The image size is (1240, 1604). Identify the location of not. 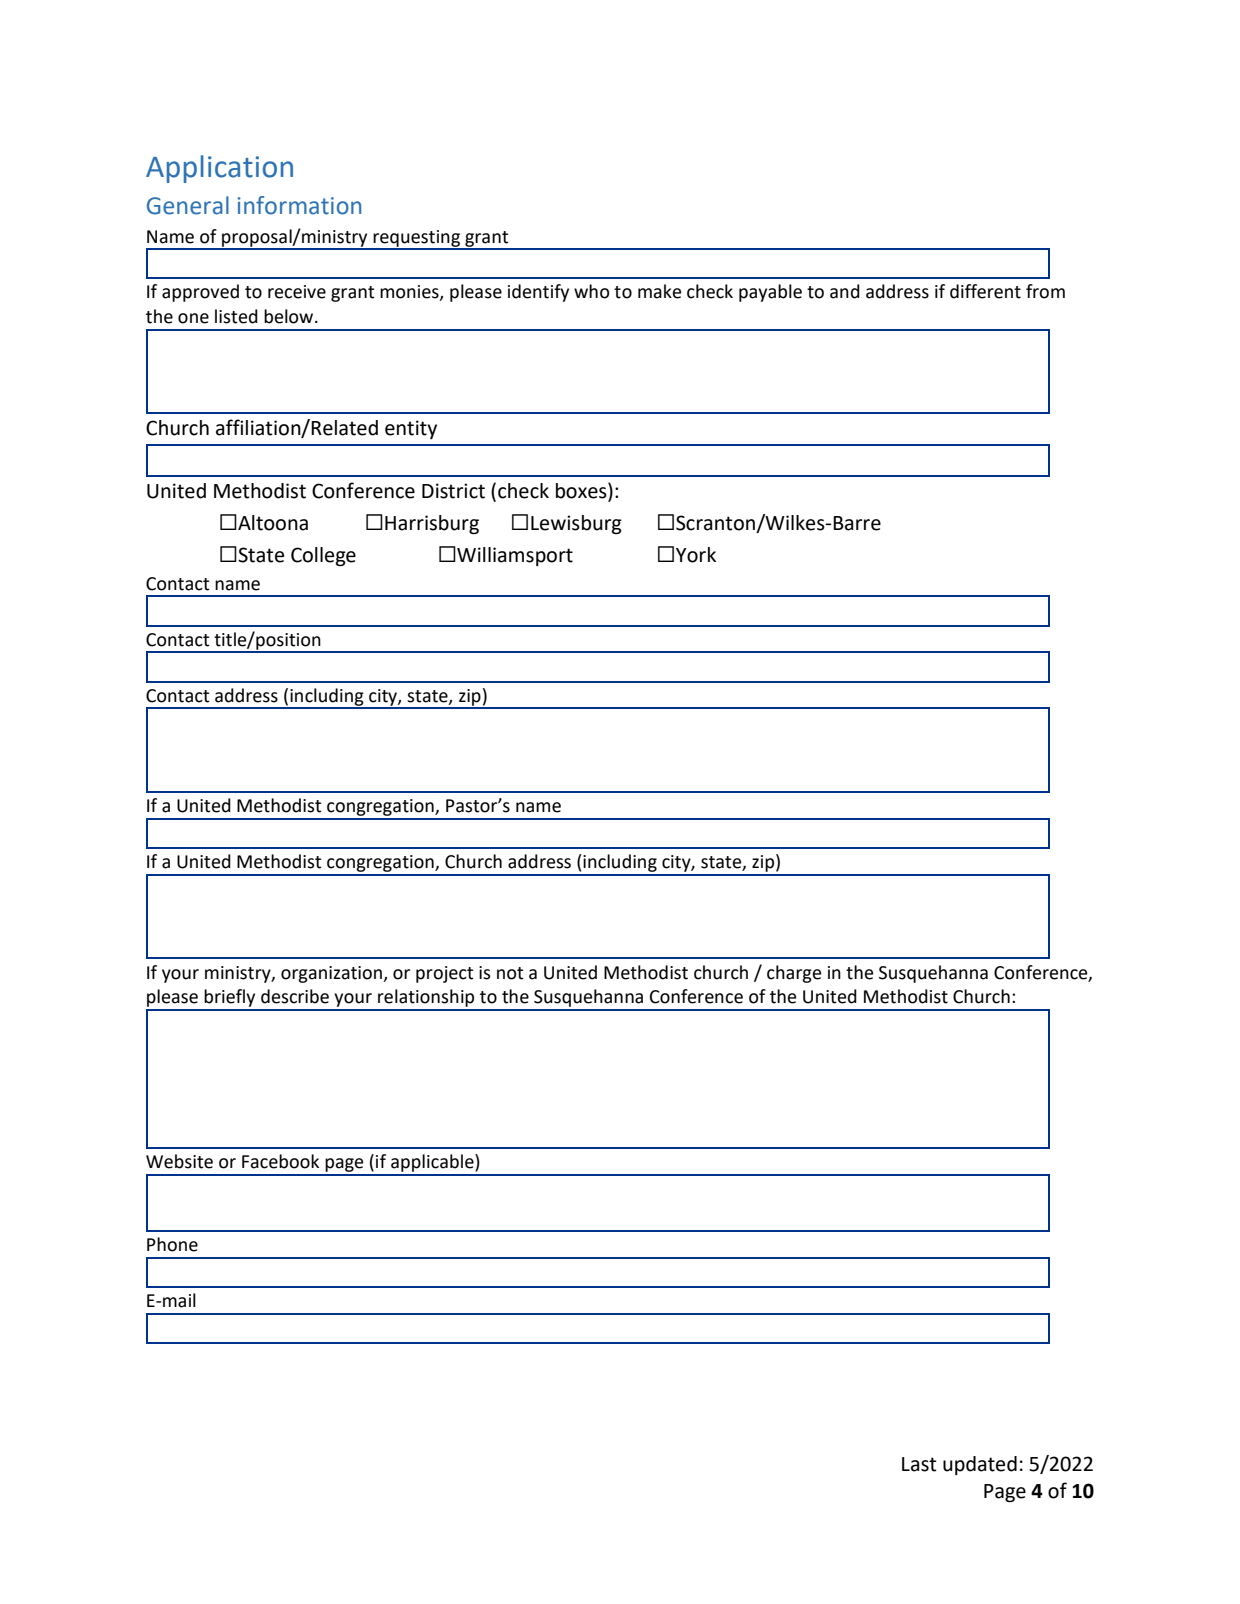
(510, 973).
